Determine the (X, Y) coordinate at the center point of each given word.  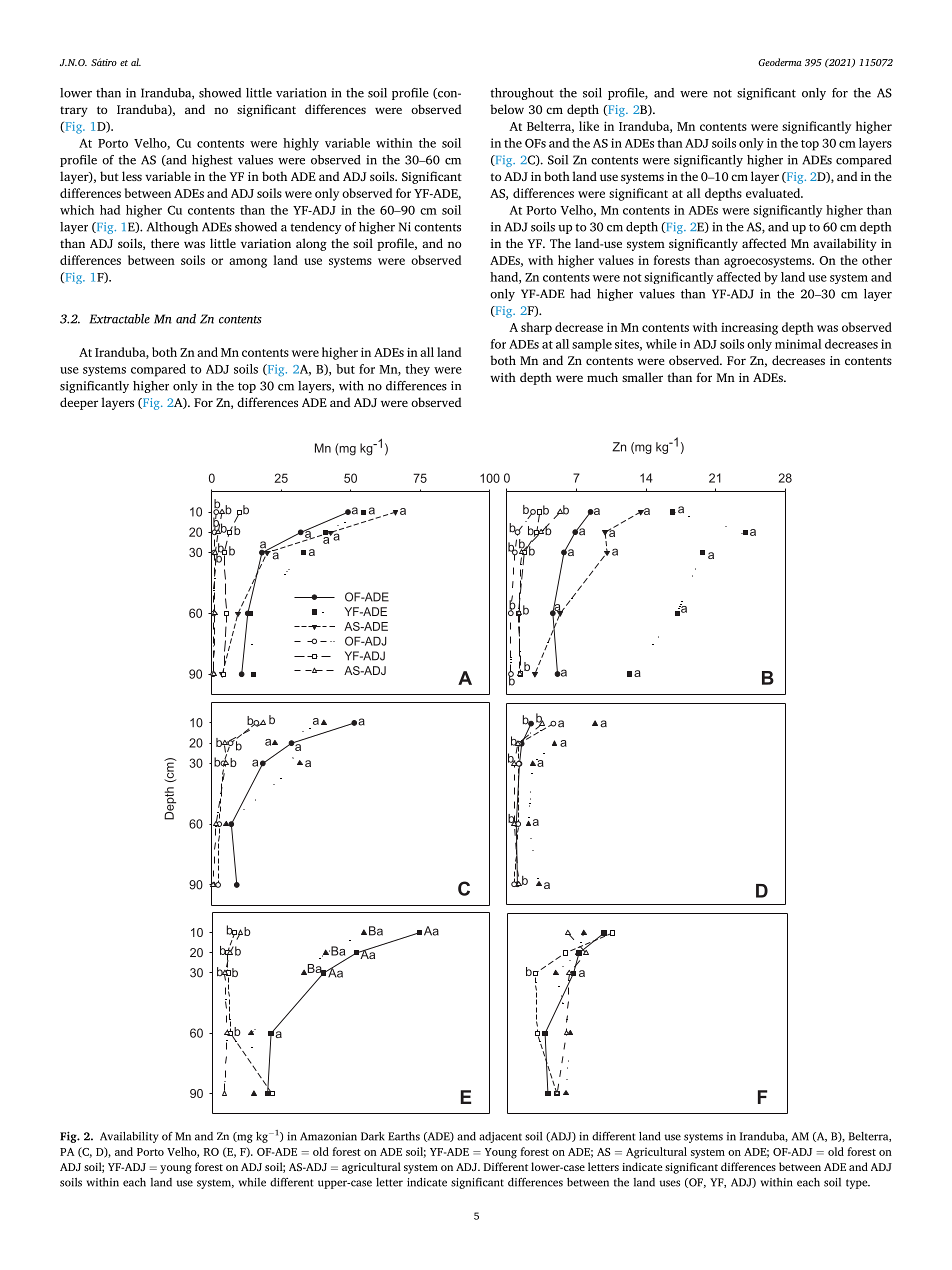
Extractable (119, 319)
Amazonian (328, 1136)
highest (212, 161)
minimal (798, 344)
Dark (373, 1136)
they (417, 370)
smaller (642, 377)
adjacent (500, 1137)
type (858, 1184)
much (602, 377)
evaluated (774, 193)
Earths (404, 1136)
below (507, 109)
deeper (79, 403)
